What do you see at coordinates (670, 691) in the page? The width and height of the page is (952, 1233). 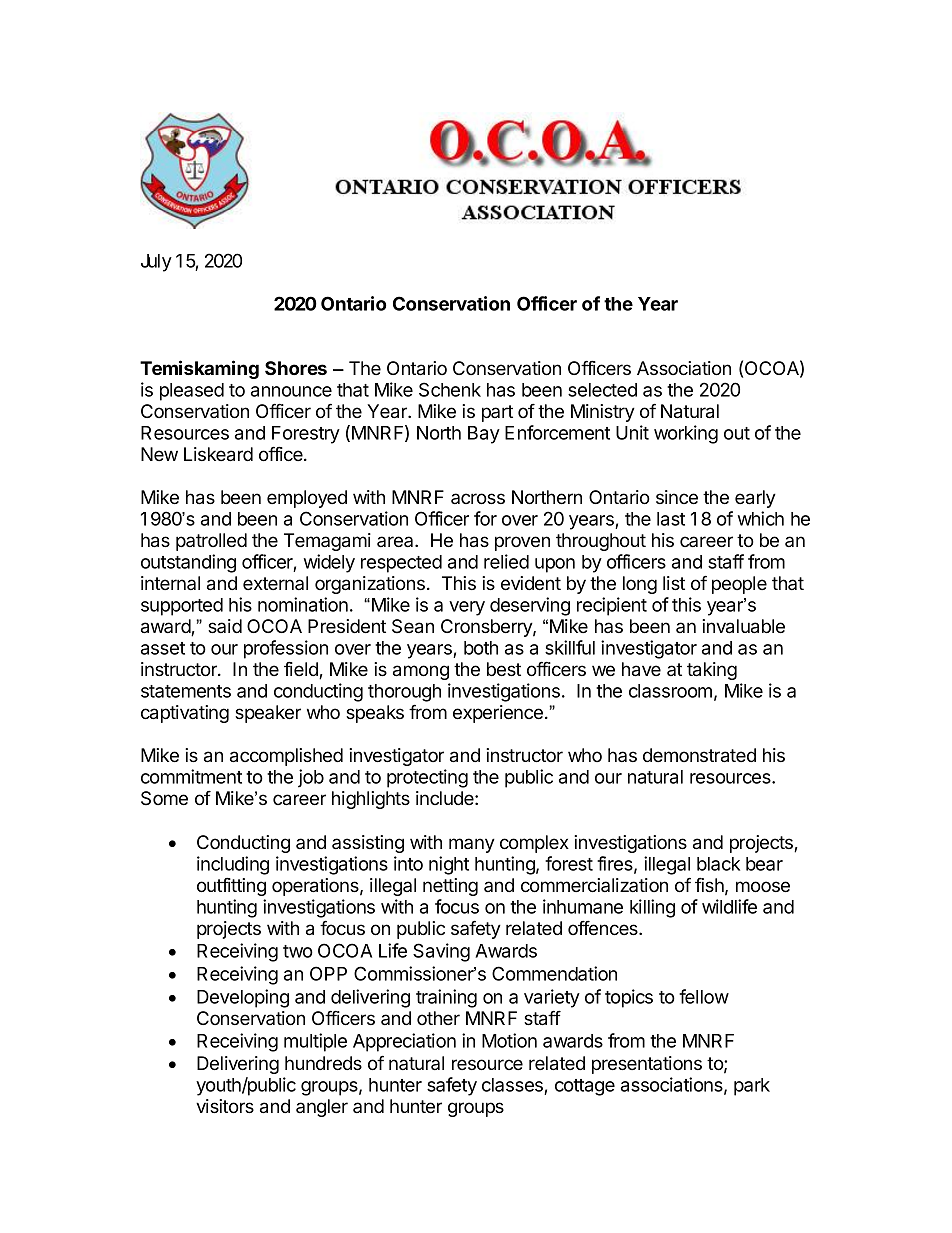 I see `classroom` at bounding box center [670, 691].
